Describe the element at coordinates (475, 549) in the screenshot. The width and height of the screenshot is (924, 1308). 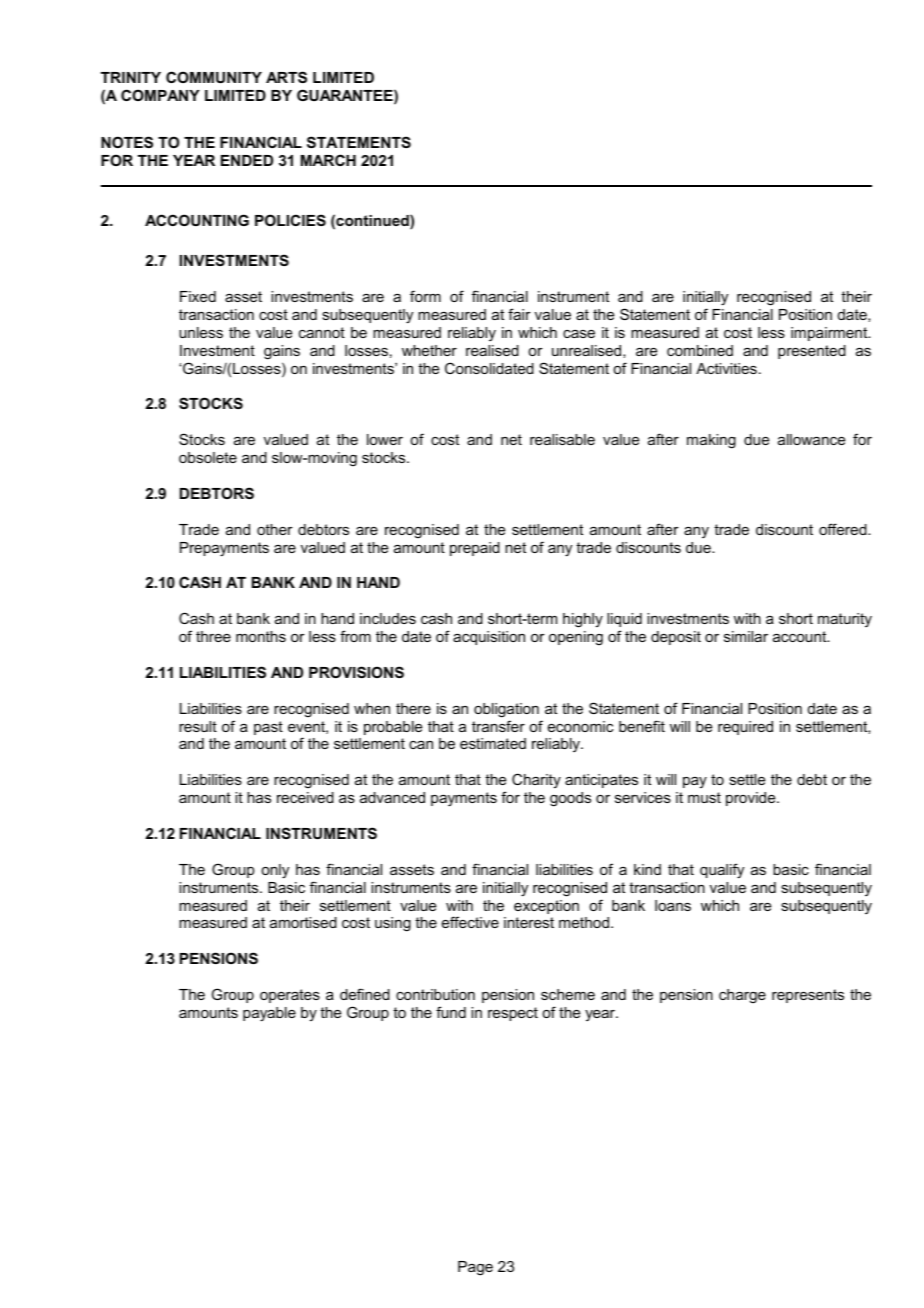
I see `prepaid` at that location.
